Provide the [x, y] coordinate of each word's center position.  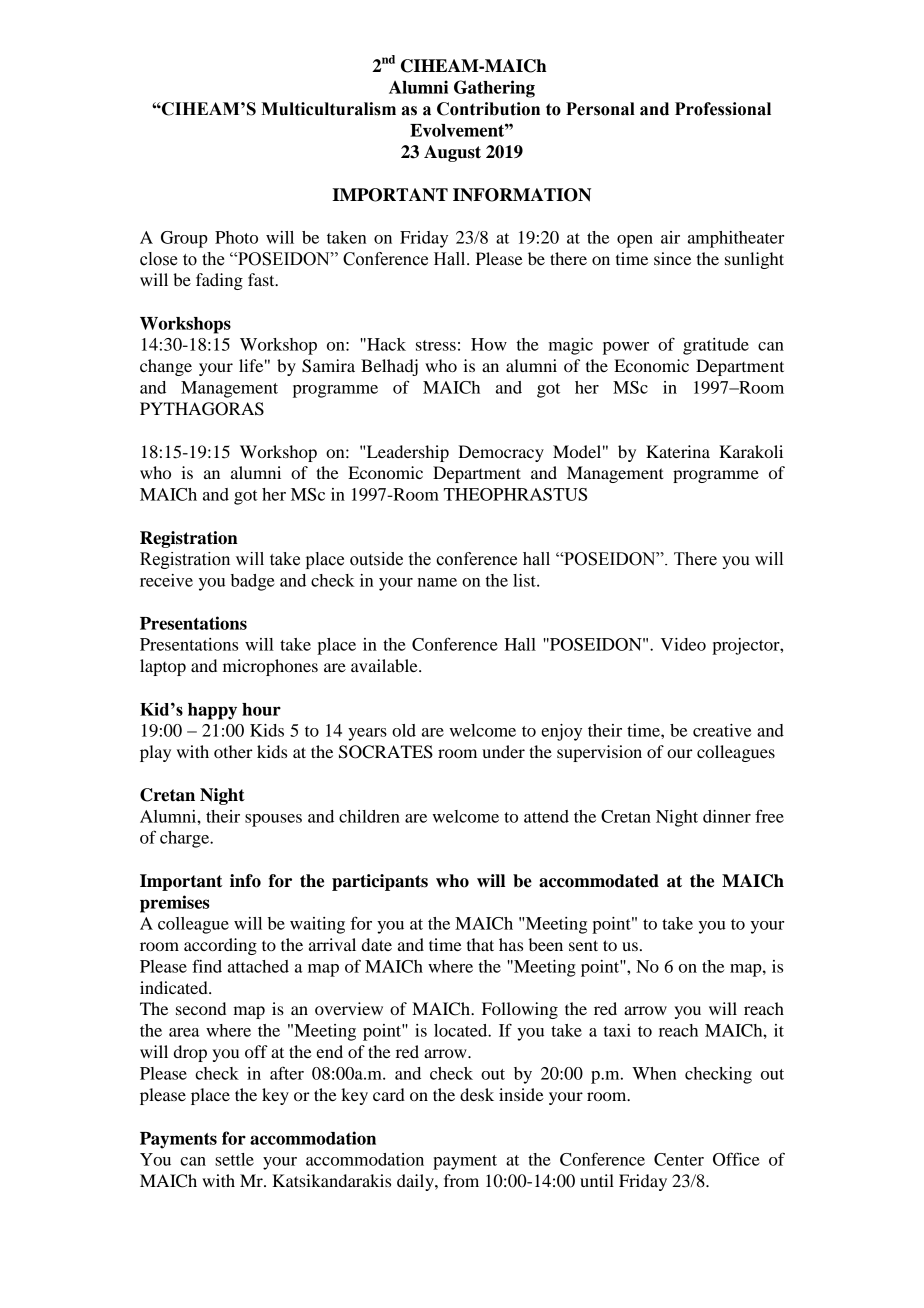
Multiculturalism [328, 109]
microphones [270, 667]
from [461, 1180]
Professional [723, 109]
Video [683, 644]
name [437, 582]
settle [234, 1159]
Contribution [488, 109]
